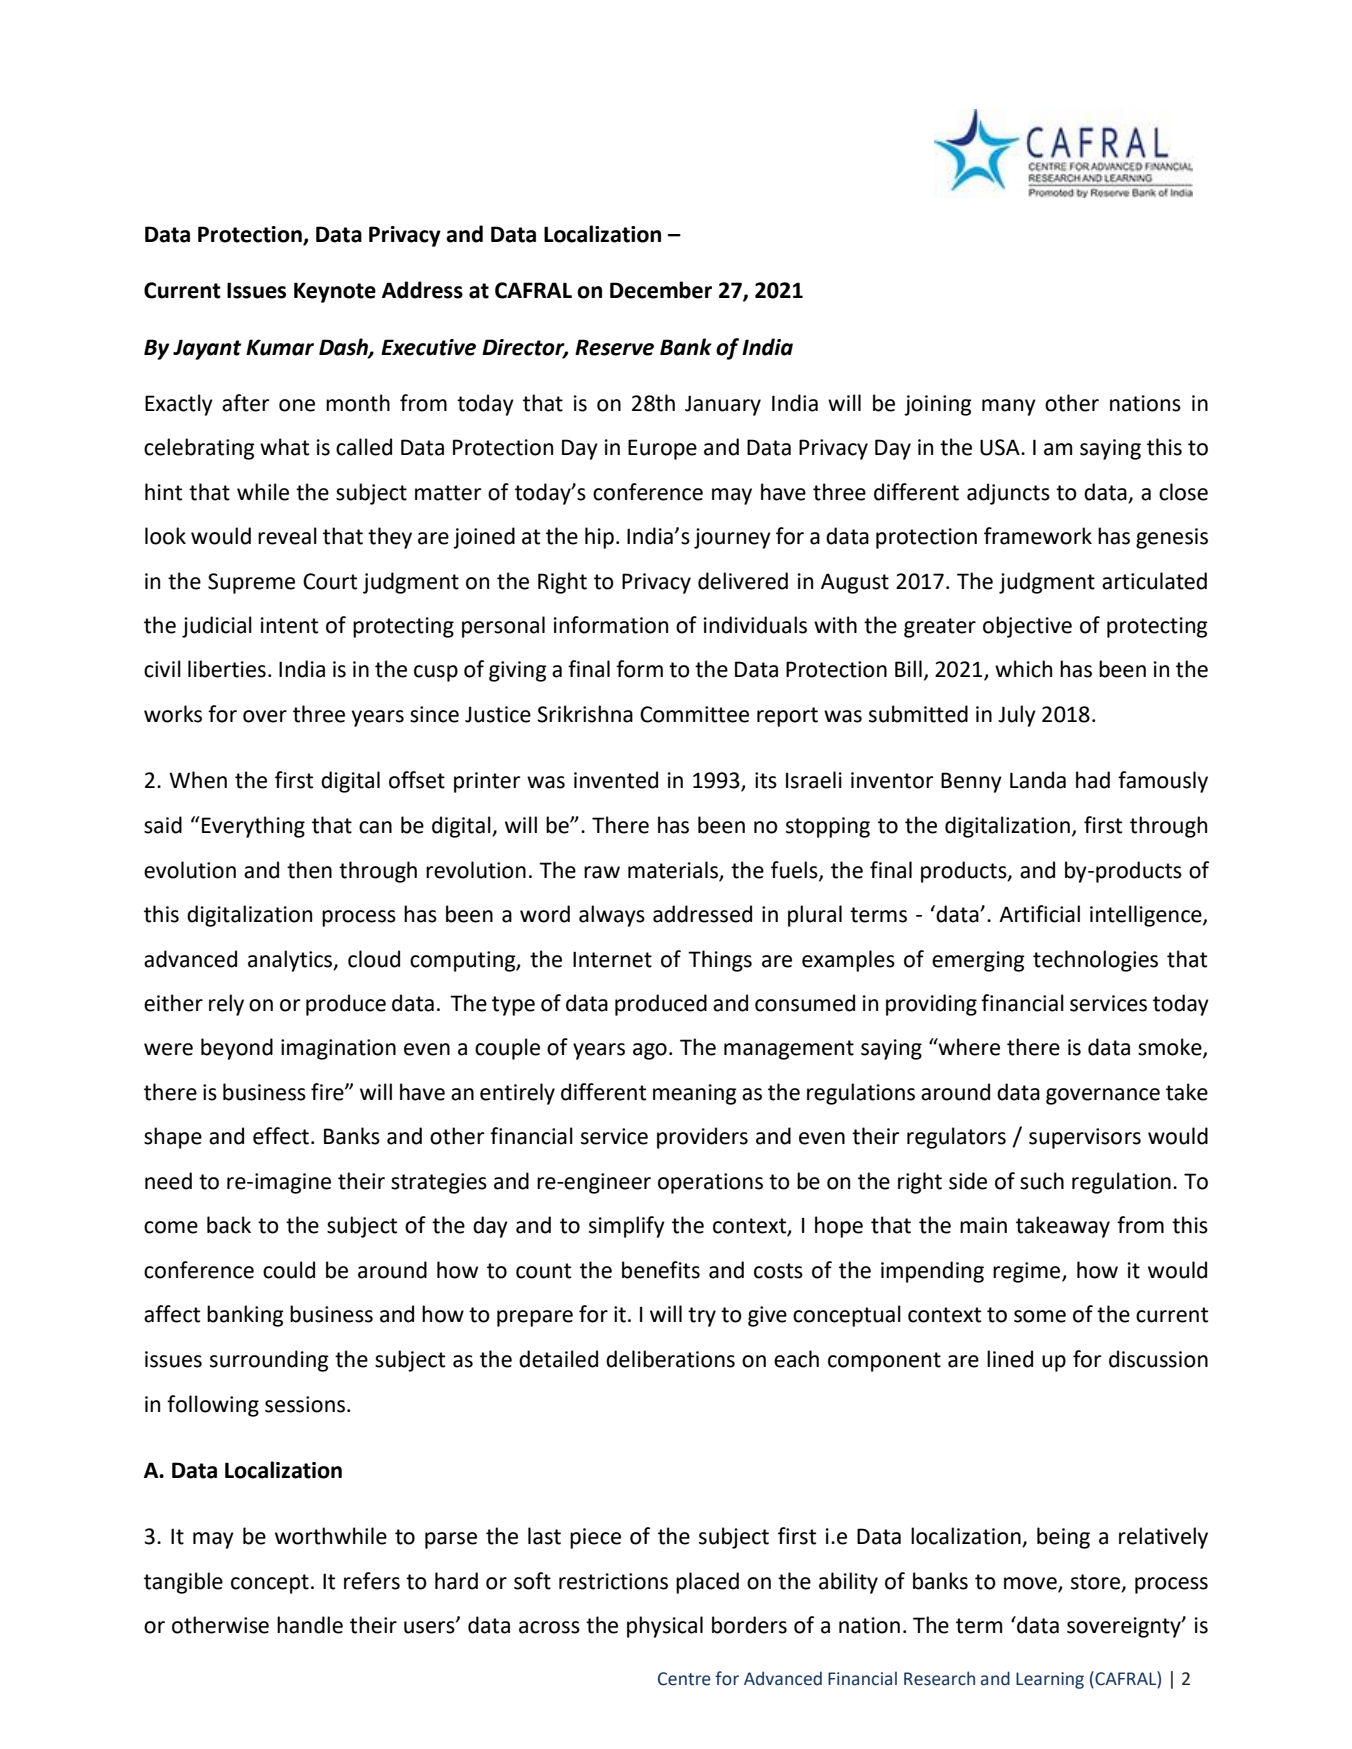 This page has height=1749, width=1352. Describe the element at coordinates (710, 1183) in the page. I see `operations` at that location.
